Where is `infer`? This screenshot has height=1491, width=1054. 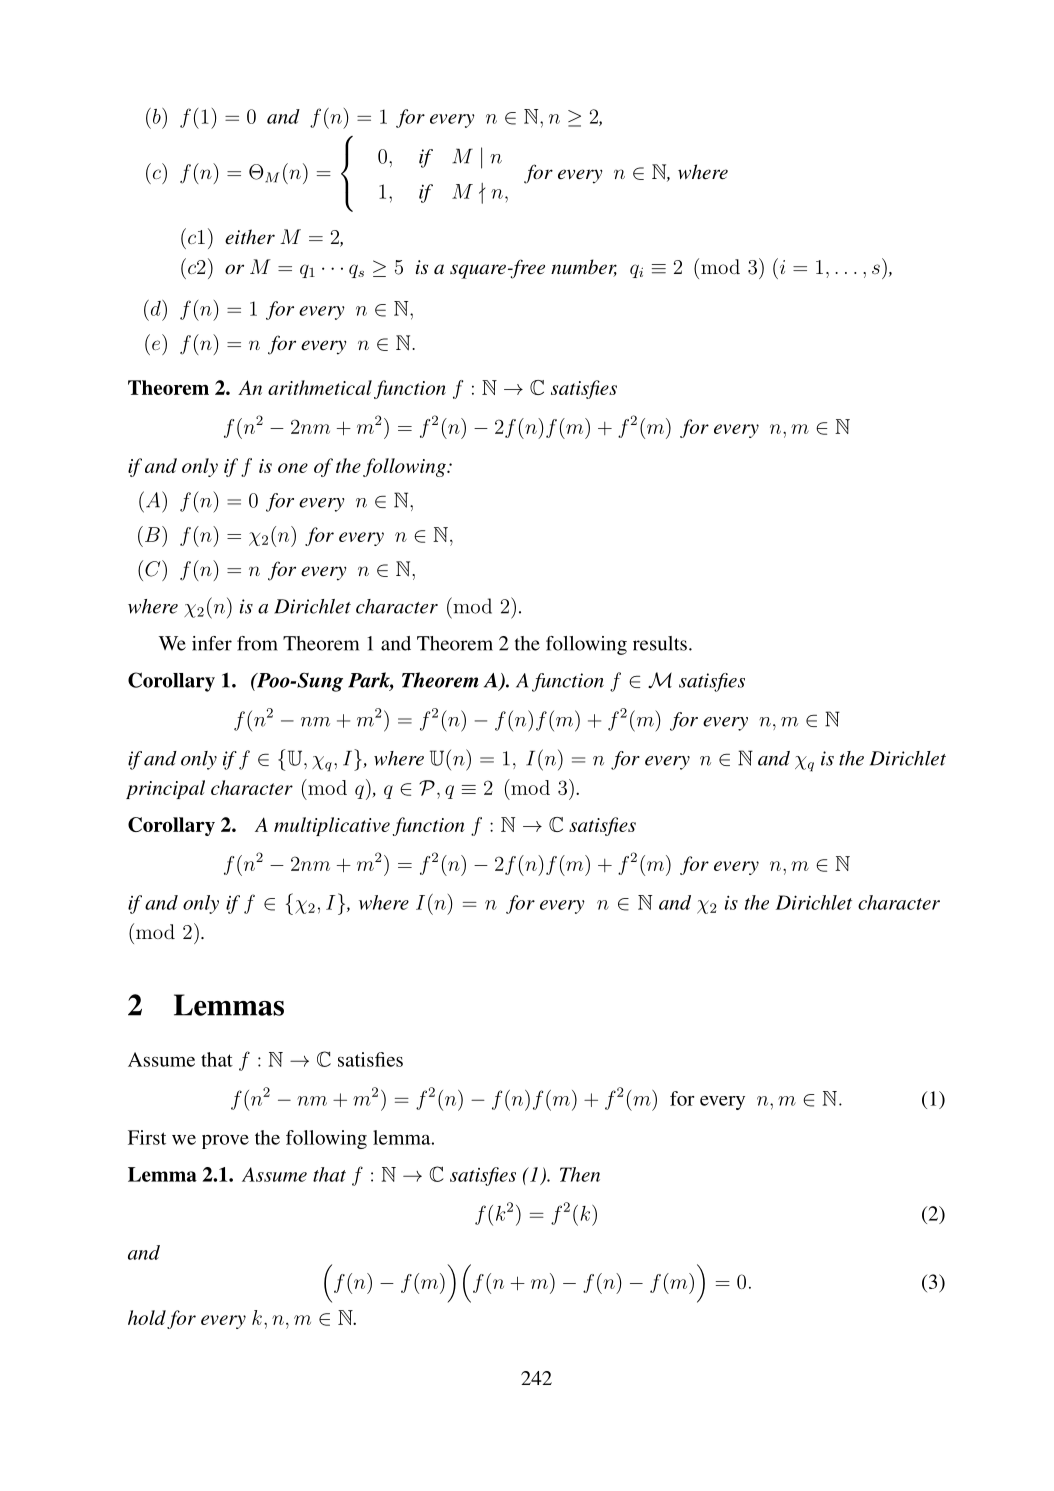 infer is located at coordinates (212, 643).
